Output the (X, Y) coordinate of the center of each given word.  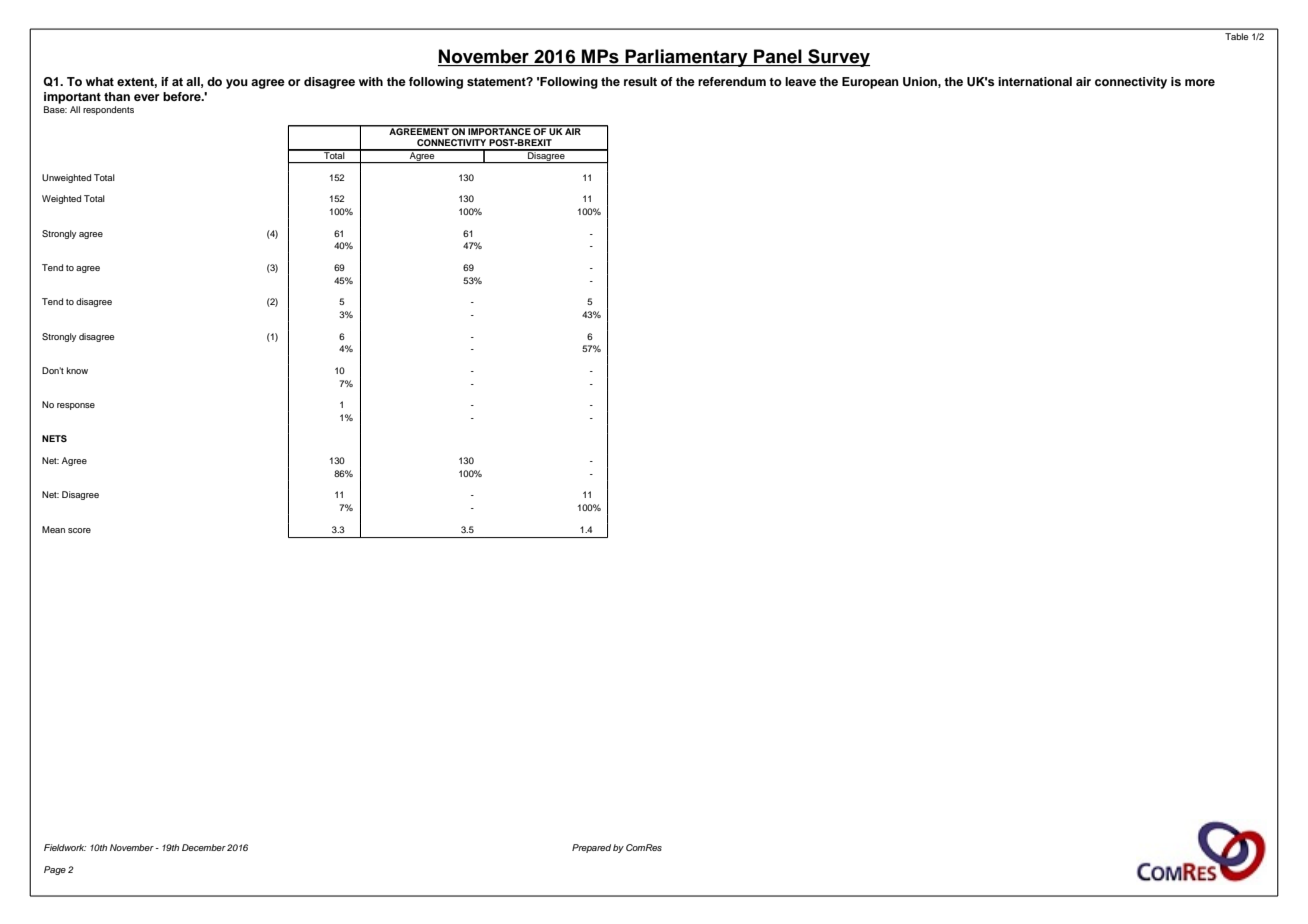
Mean (53, 529)
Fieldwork (65, 847)
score (79, 530)
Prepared (591, 848)
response (76, 406)
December (204, 847)
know (77, 370)
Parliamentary (686, 58)
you (237, 84)
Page (55, 870)
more (1200, 82)
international (1035, 81)
